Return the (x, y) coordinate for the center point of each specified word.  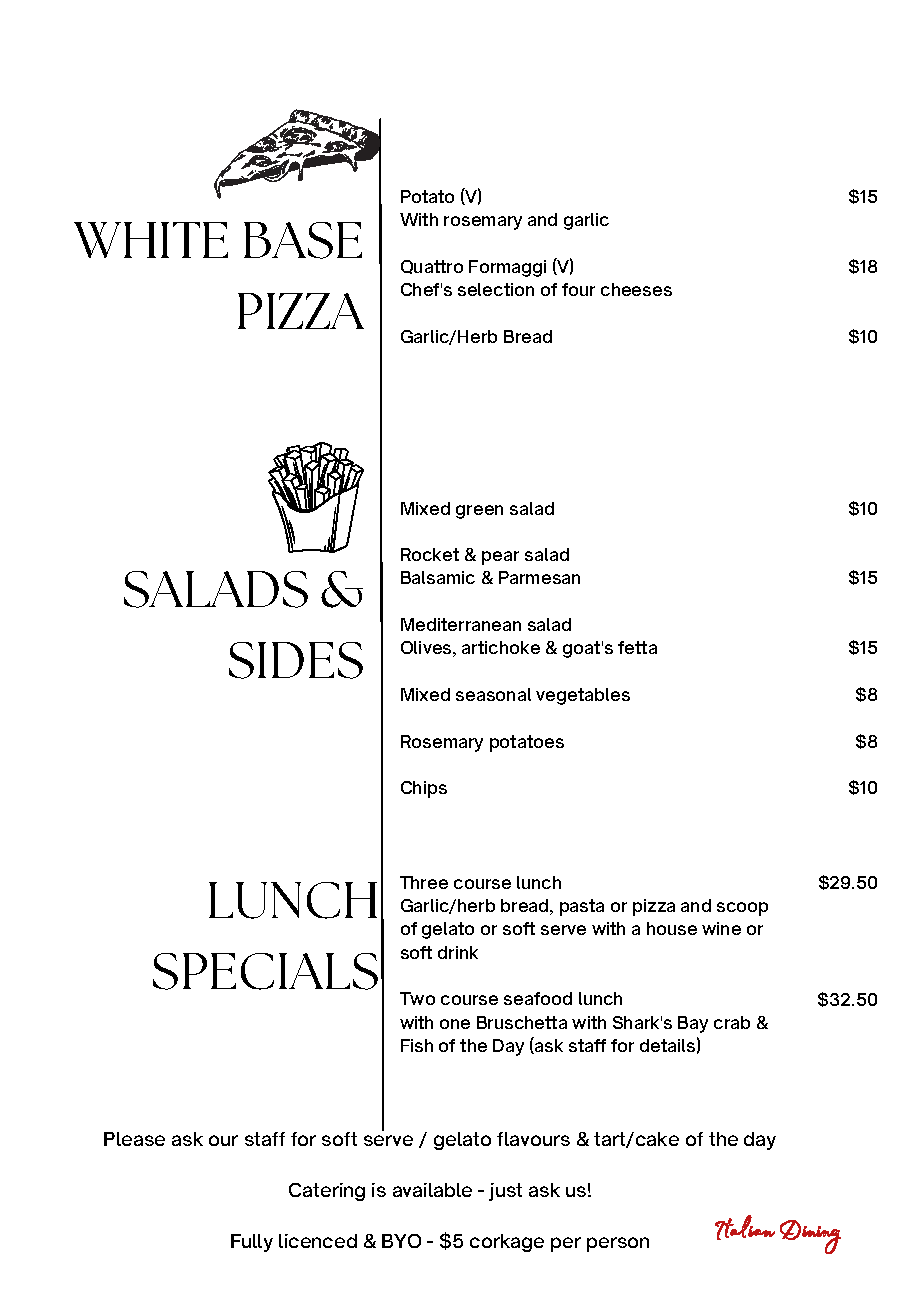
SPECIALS (265, 971)
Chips (424, 789)
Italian (745, 1227)
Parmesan (539, 577)
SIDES (296, 660)
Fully (252, 1243)
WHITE (151, 240)
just (505, 1192)
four (578, 289)
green (479, 512)
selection (496, 289)
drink (458, 952)
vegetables (583, 696)
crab (732, 1022)
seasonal (493, 694)
